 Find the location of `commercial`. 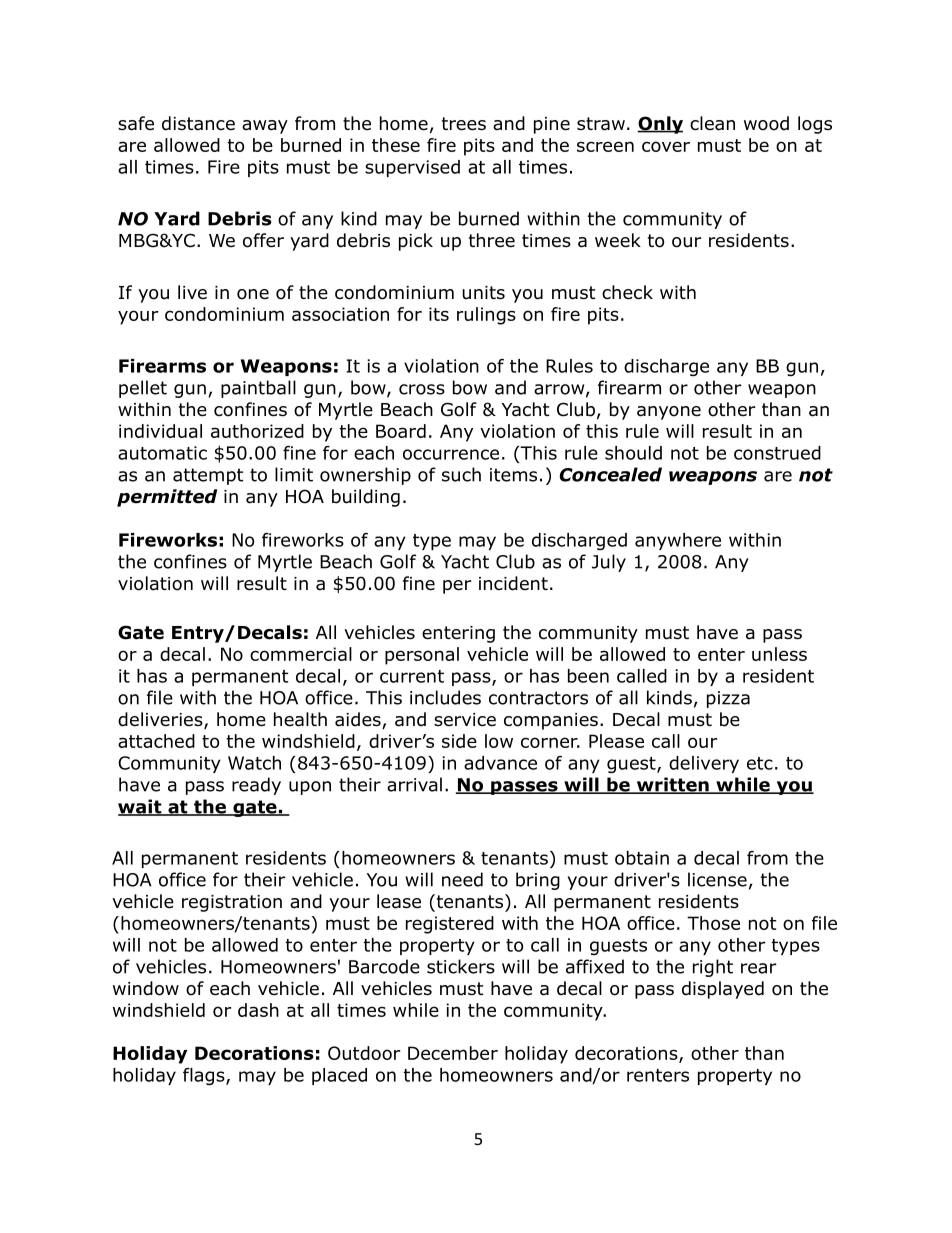

commercial is located at coordinates (301, 654).
